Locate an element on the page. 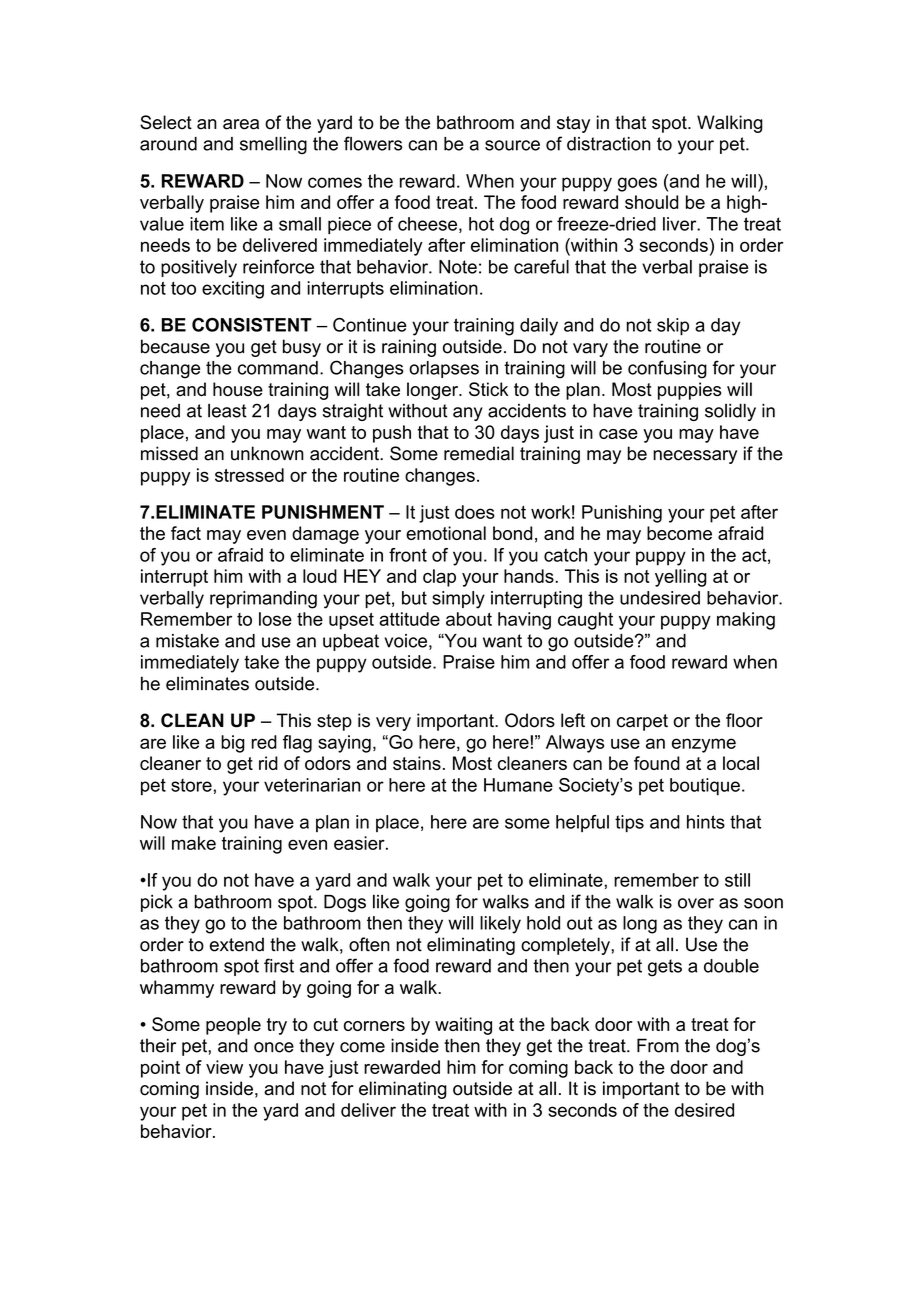 The image size is (924, 1308). stressed is located at coordinates (249, 475).
